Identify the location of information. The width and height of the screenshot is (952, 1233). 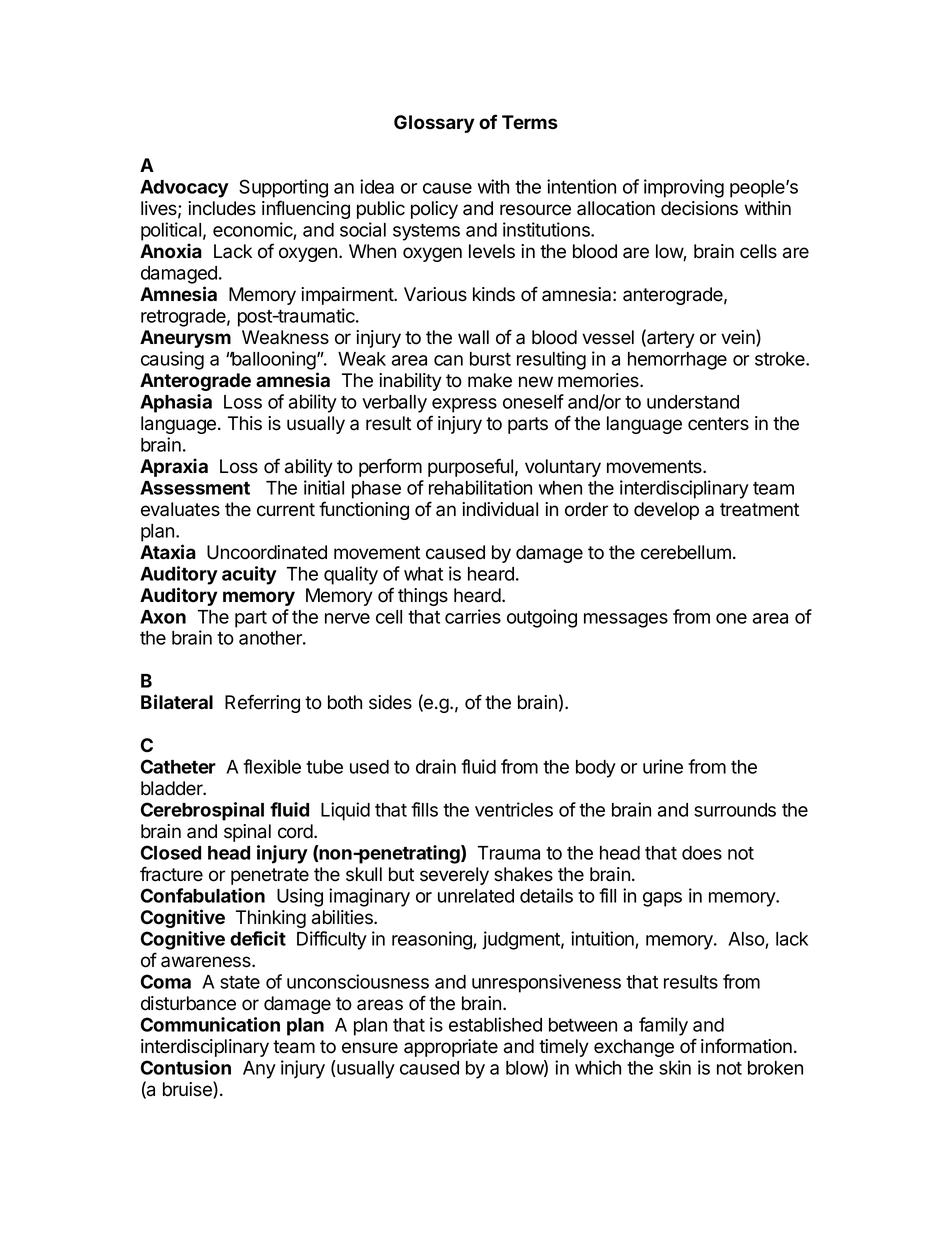
(746, 1046).
